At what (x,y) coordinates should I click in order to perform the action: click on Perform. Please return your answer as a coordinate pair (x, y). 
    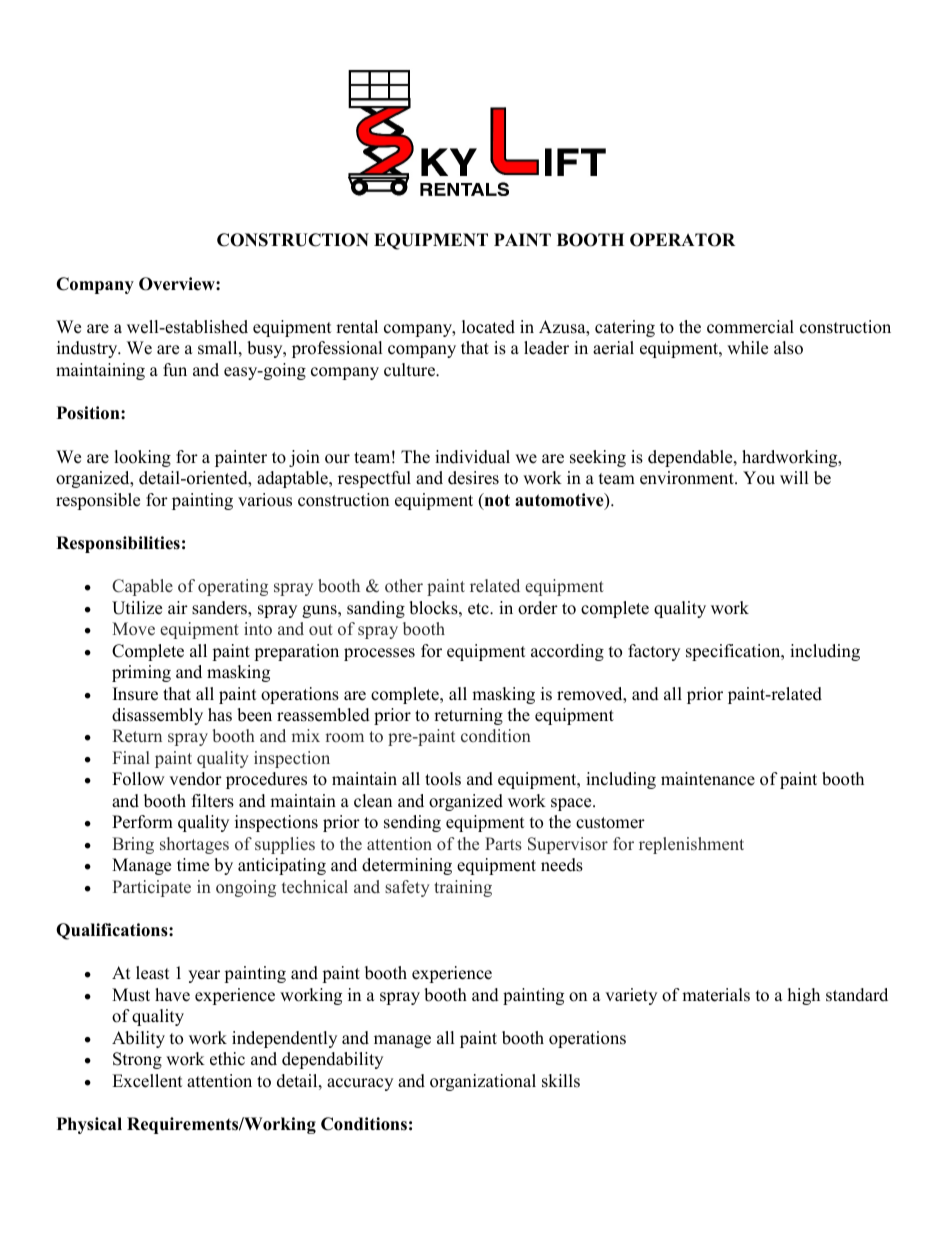
    Looking at the image, I should click on (142, 822).
